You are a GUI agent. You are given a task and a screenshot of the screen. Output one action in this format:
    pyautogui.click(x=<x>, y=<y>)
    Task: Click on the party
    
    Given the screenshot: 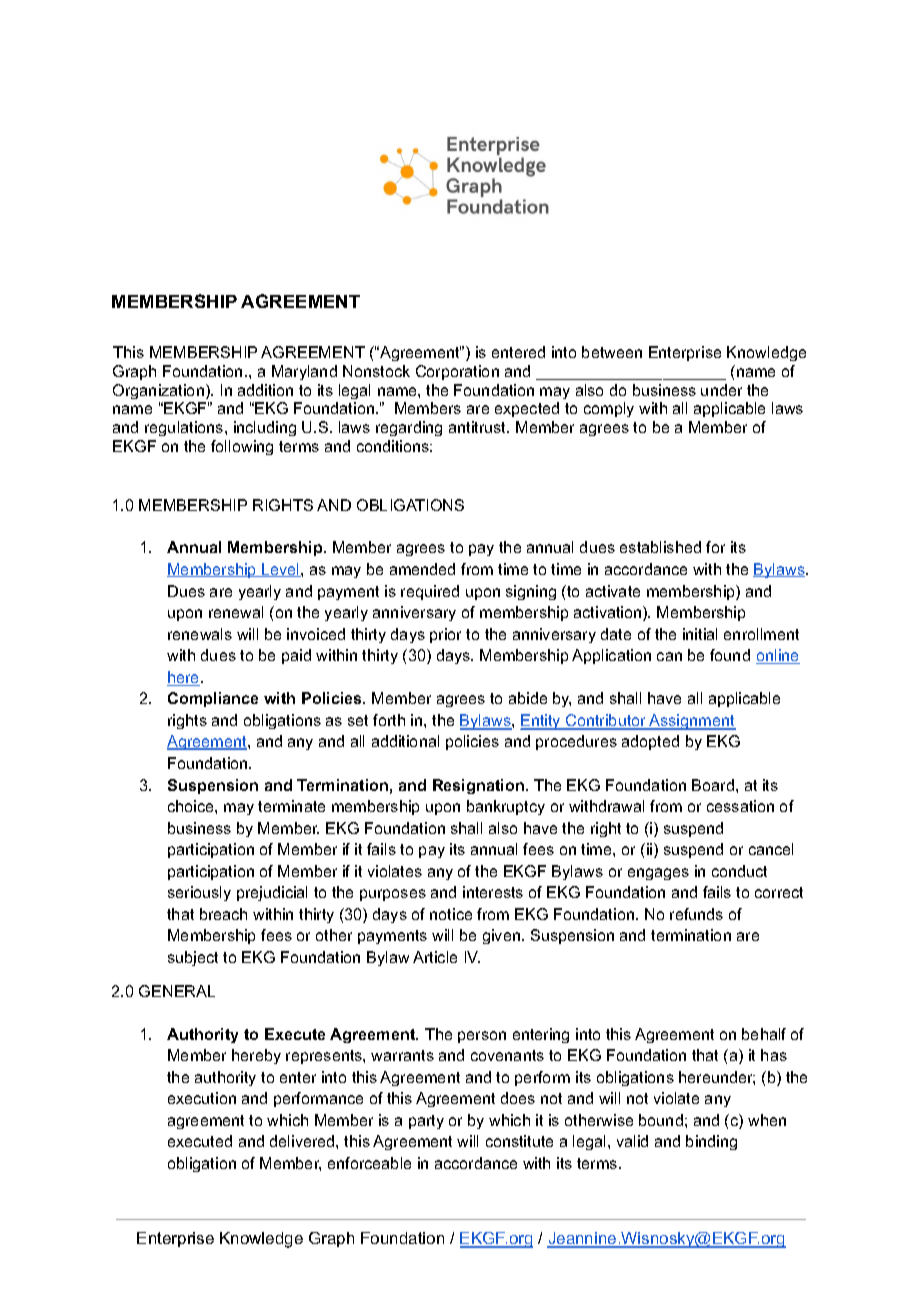 What is the action you would take?
    pyautogui.click(x=426, y=1122)
